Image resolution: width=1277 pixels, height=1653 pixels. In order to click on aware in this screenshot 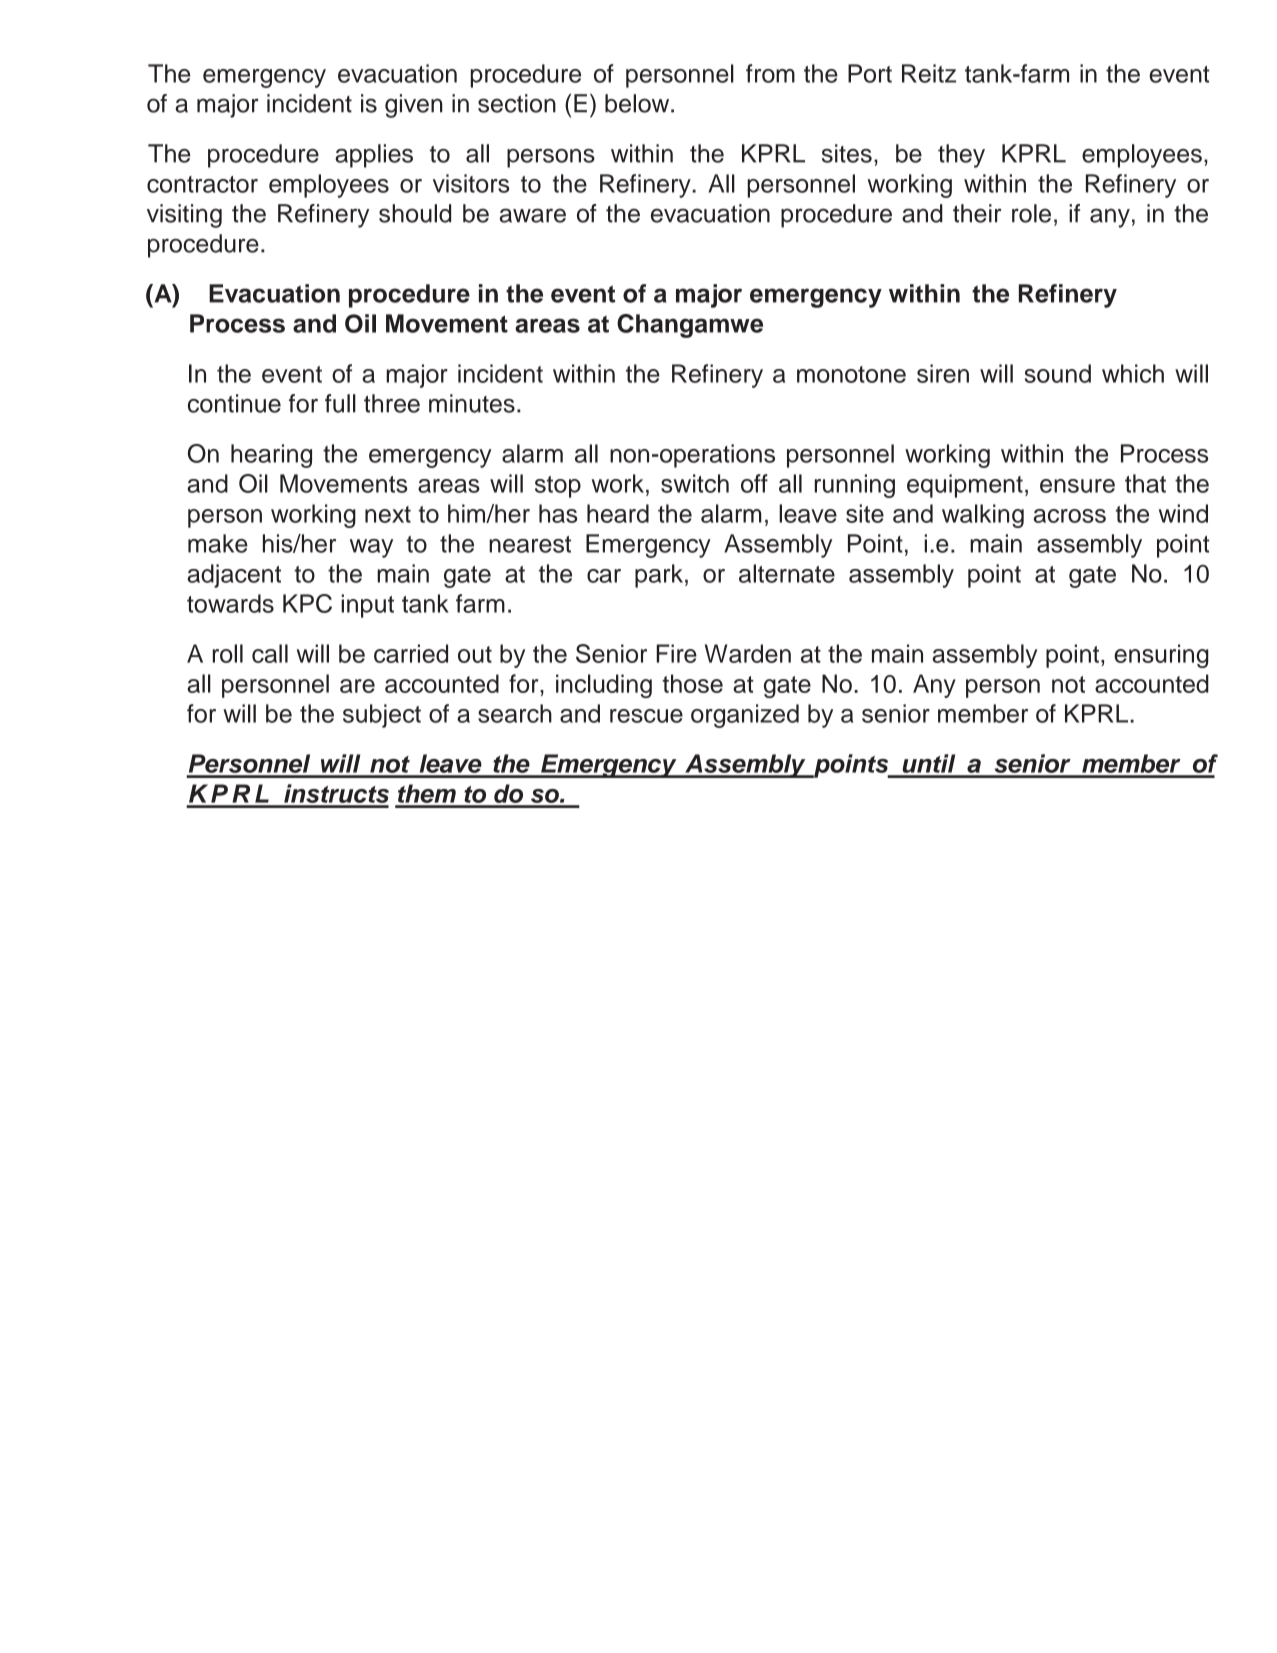, I will do `click(533, 215)`.
